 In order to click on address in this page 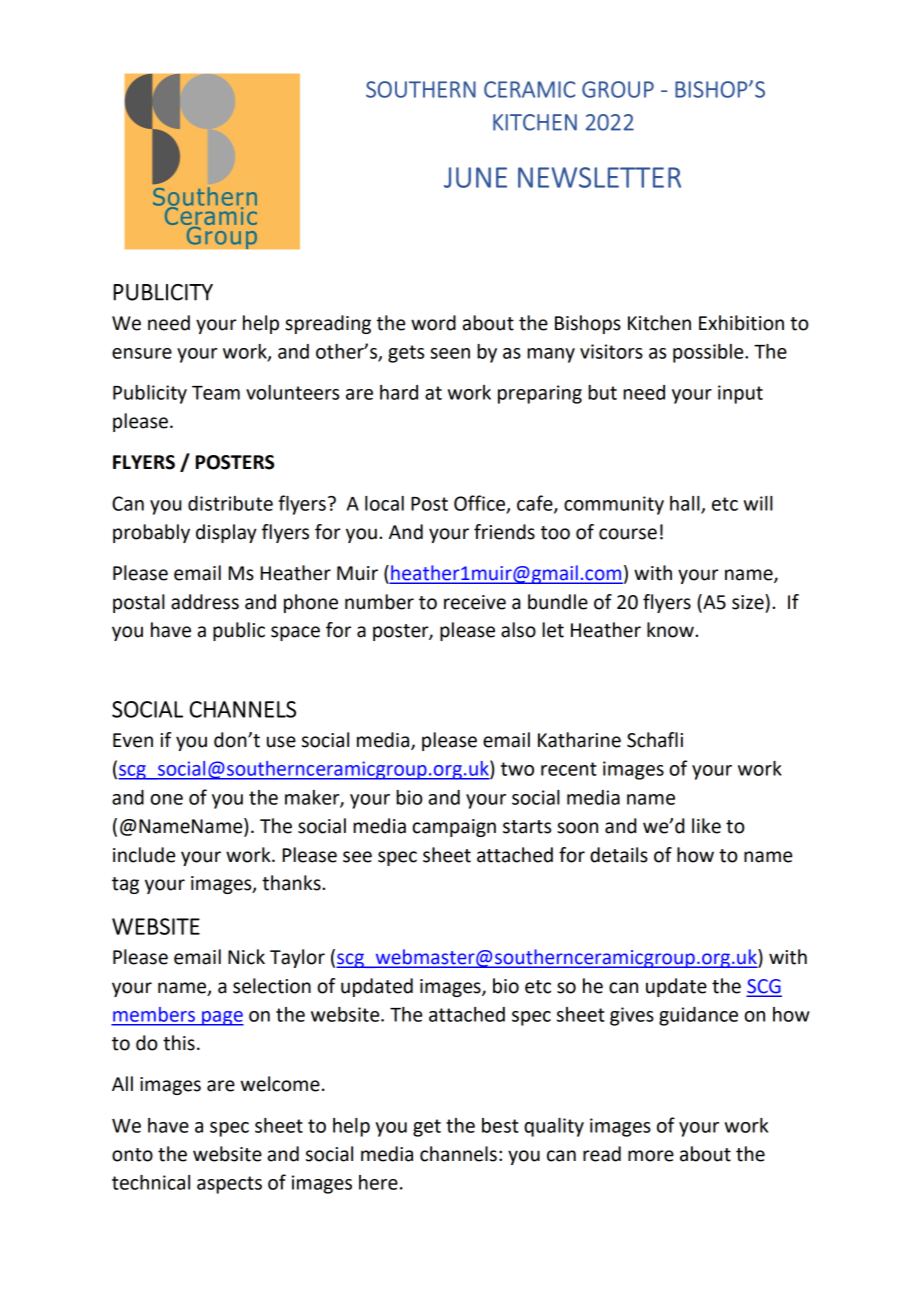, I will do `click(205, 602)`.
